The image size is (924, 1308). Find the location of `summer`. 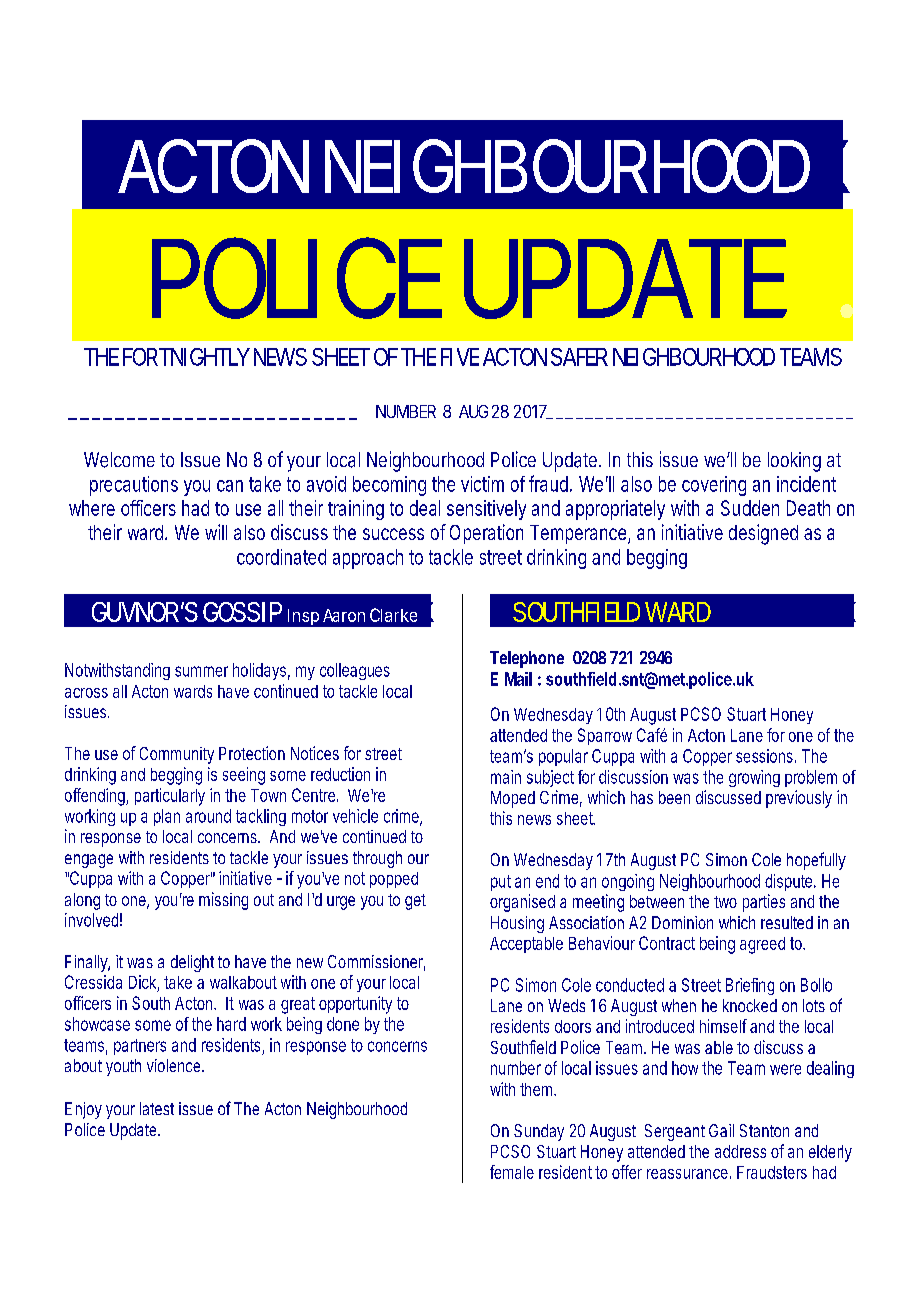

summer is located at coordinates (201, 671).
